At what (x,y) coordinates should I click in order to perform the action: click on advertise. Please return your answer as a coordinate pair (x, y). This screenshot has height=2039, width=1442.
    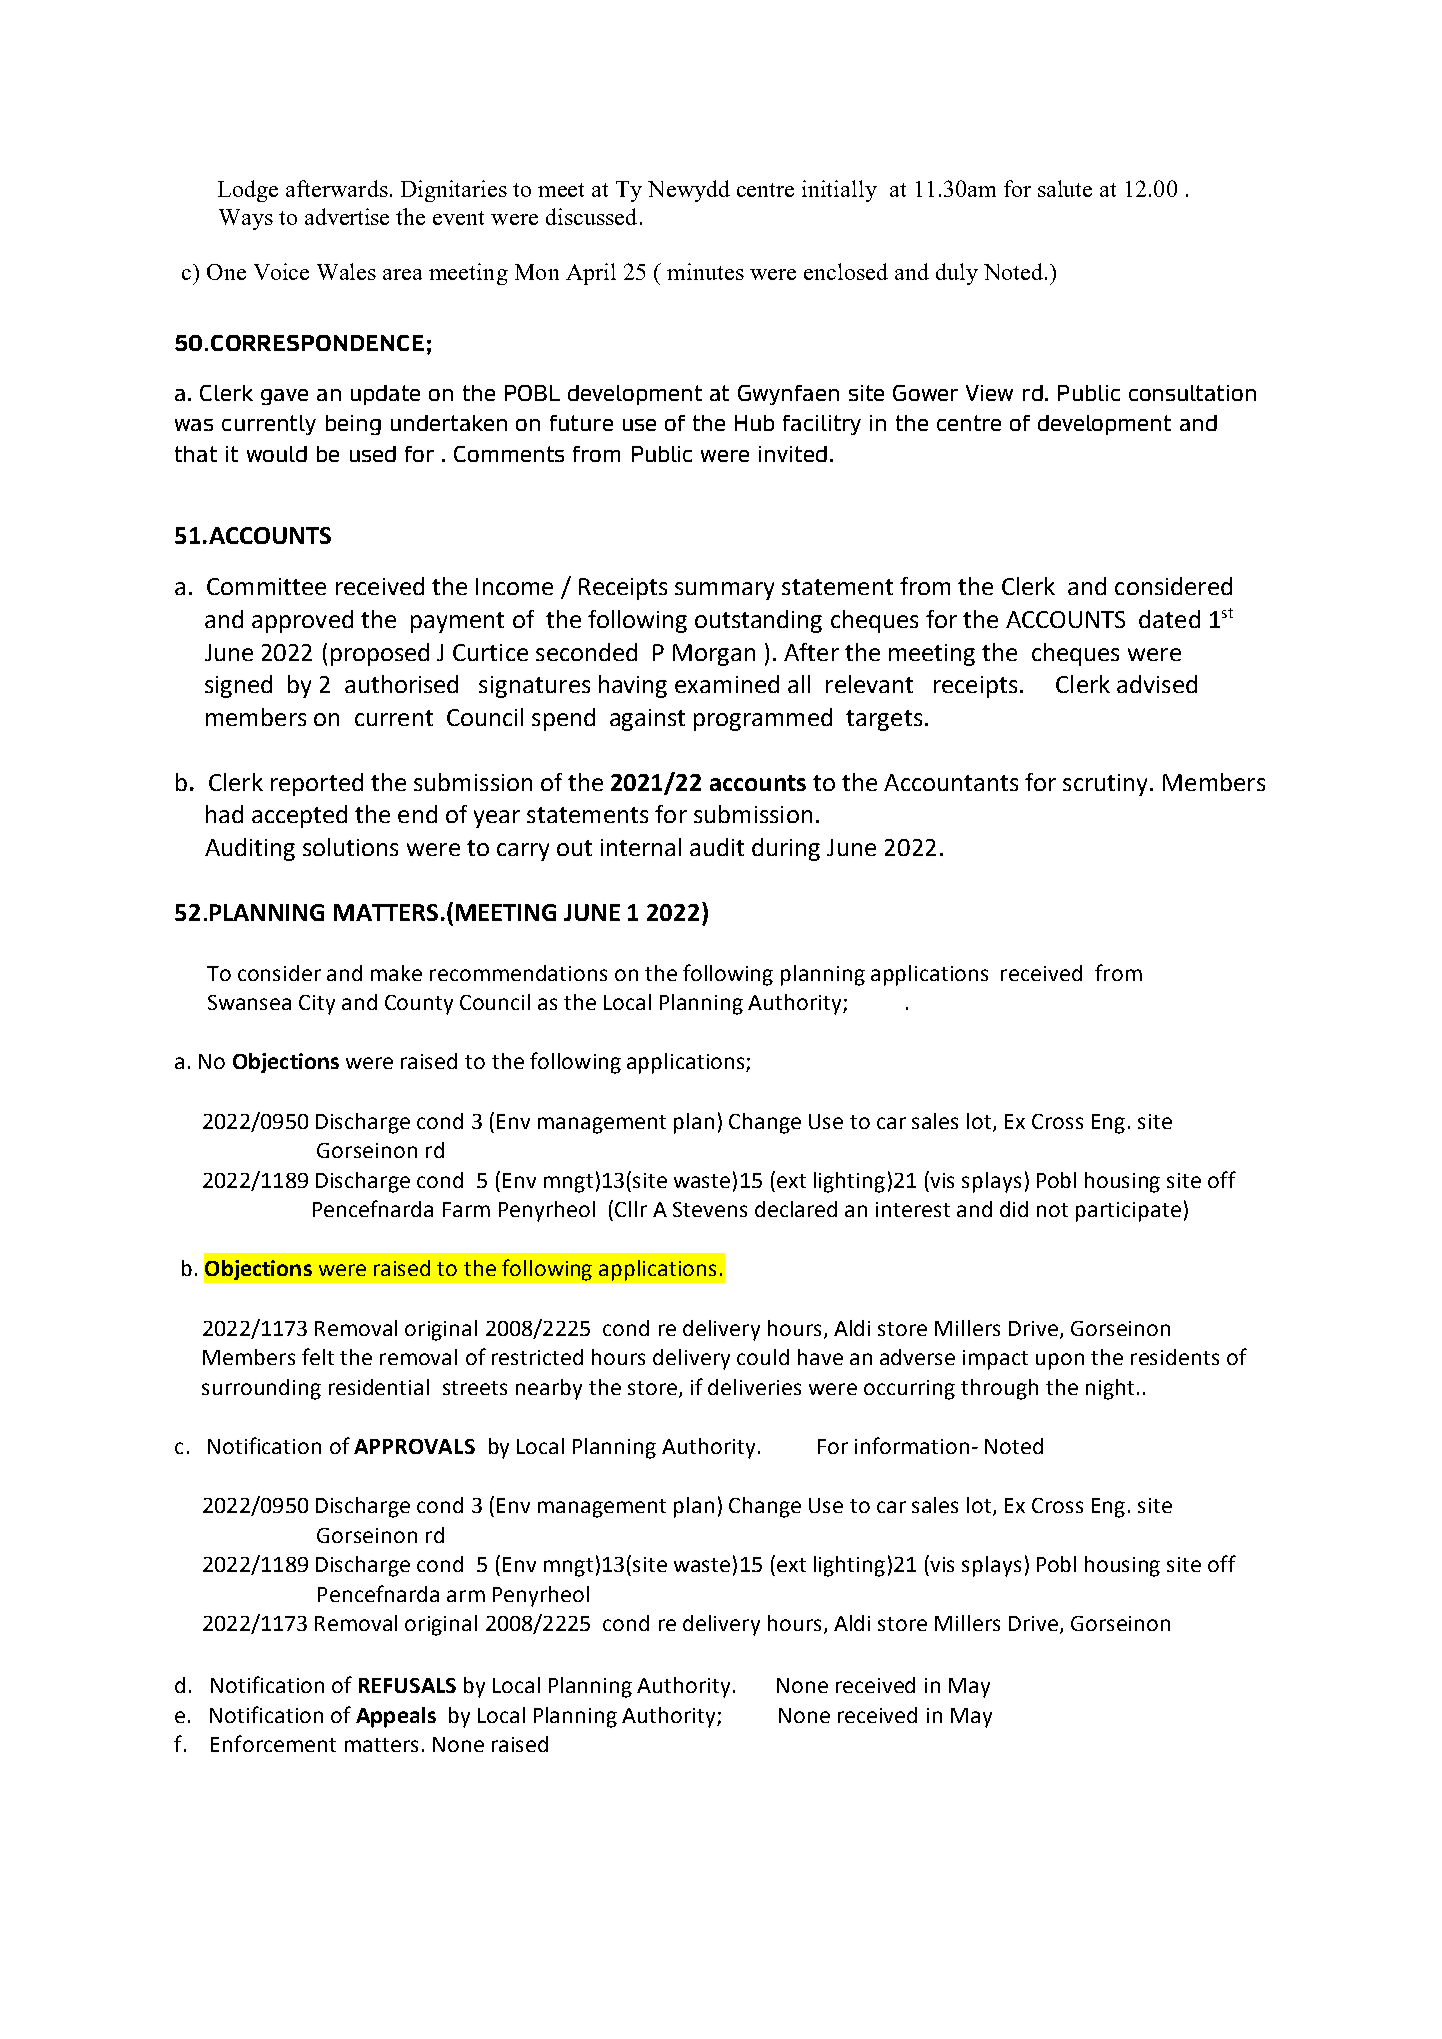
    Looking at the image, I should click on (347, 216).
